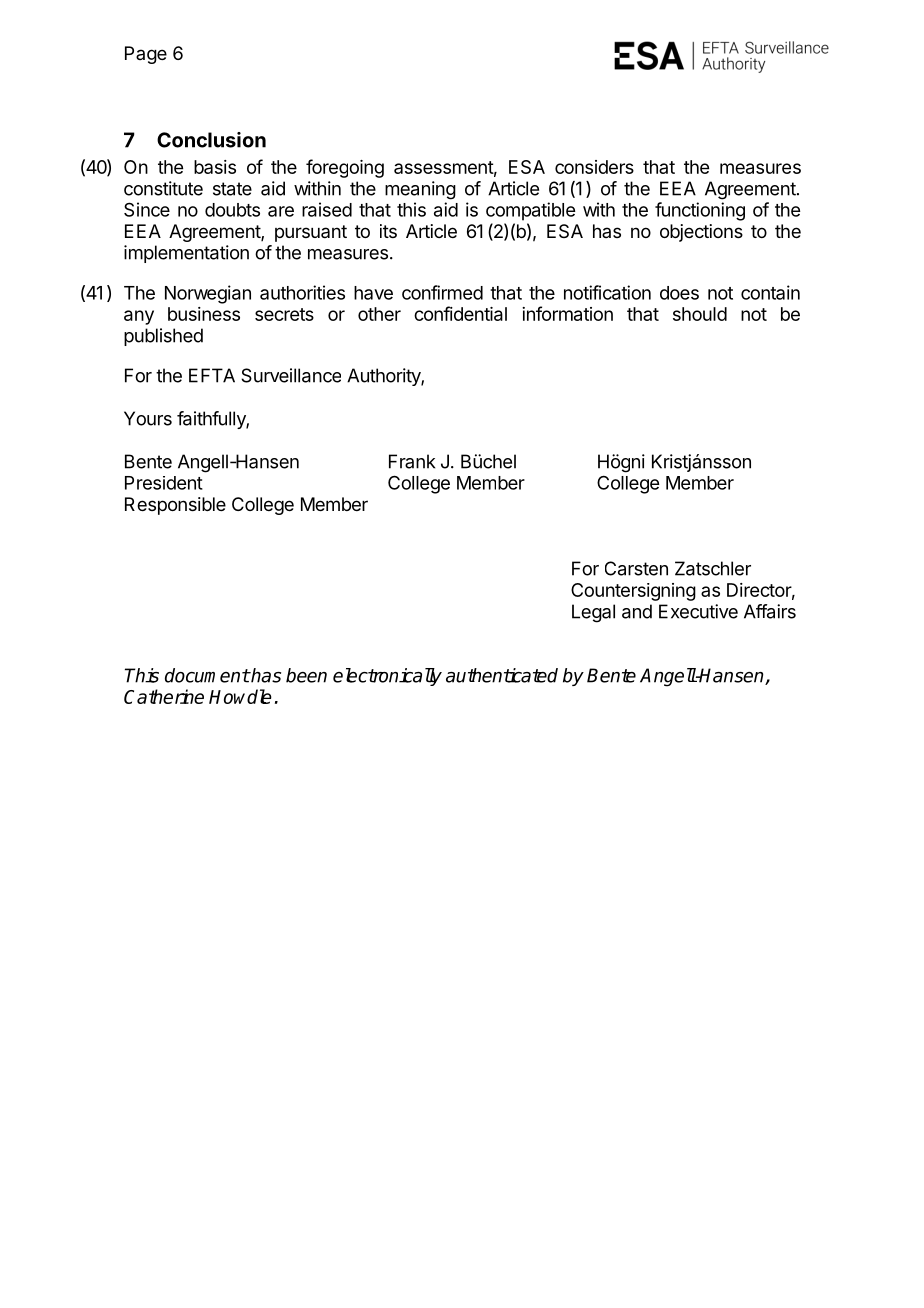 The width and height of the screenshot is (924, 1308). I want to click on document, so click(207, 675).
